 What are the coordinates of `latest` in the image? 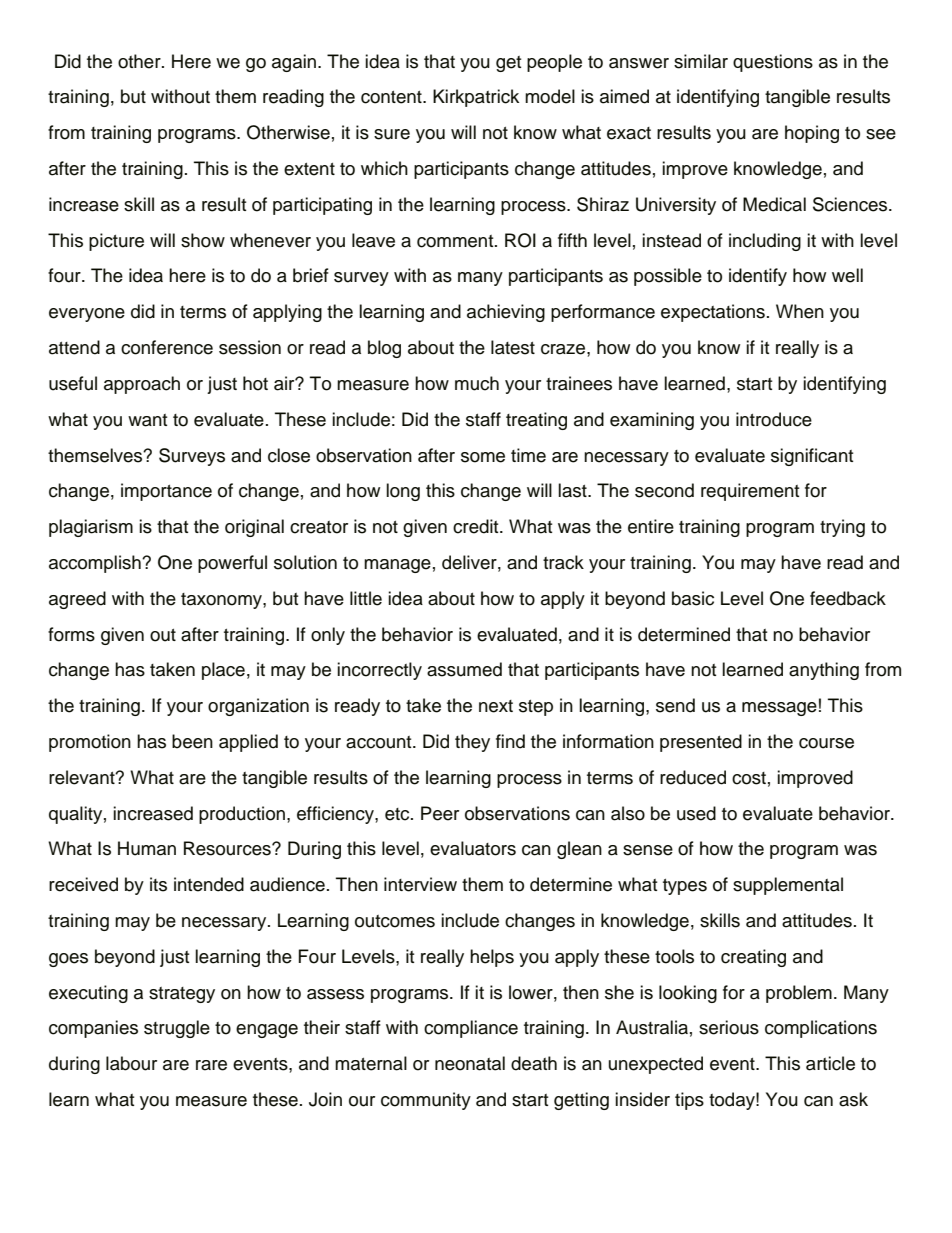 It's located at (513, 347).
